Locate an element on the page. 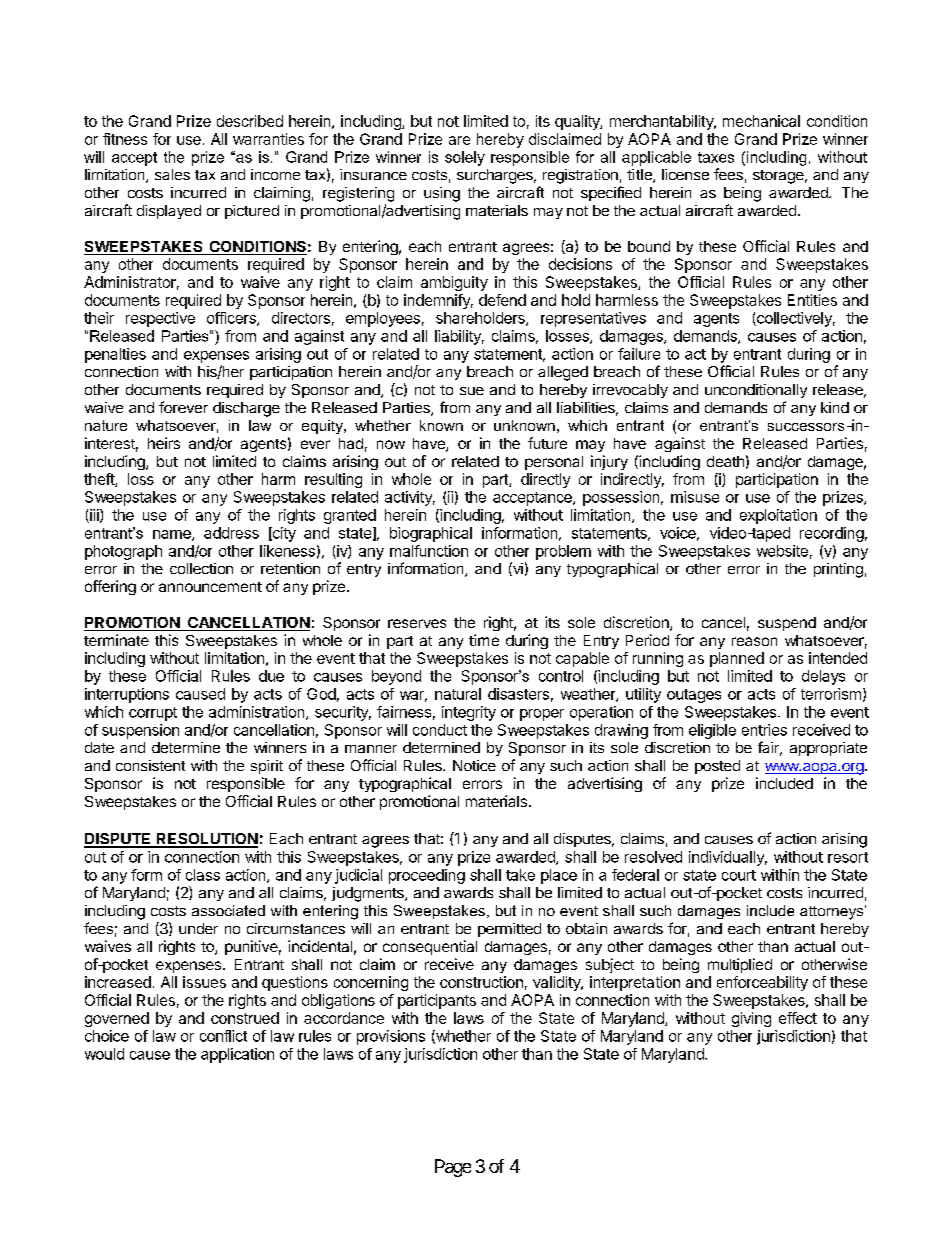 The image size is (952, 1233). time is located at coordinates (484, 640).
